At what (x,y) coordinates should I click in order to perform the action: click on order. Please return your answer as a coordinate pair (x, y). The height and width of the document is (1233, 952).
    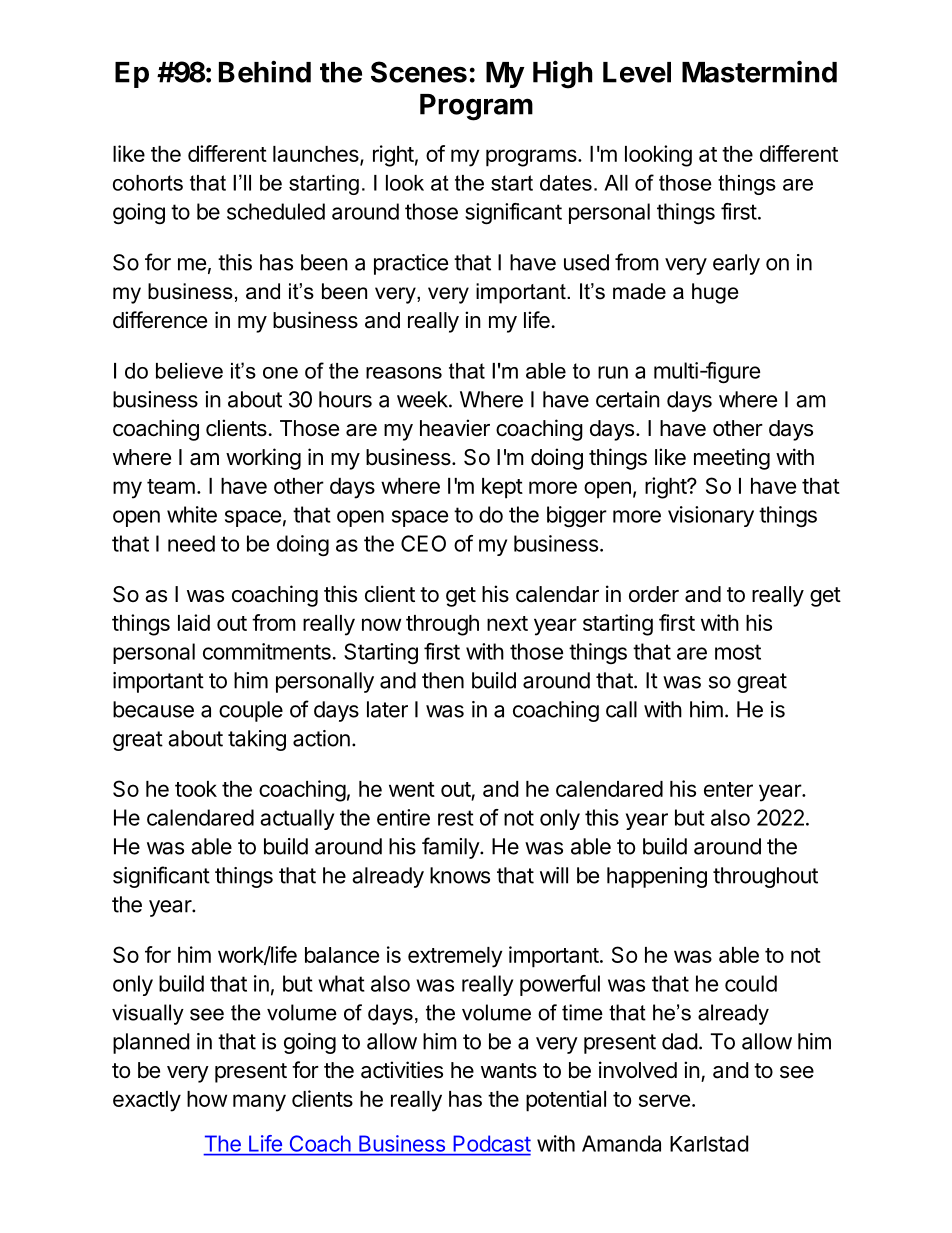
    Looking at the image, I should click on (654, 594).
